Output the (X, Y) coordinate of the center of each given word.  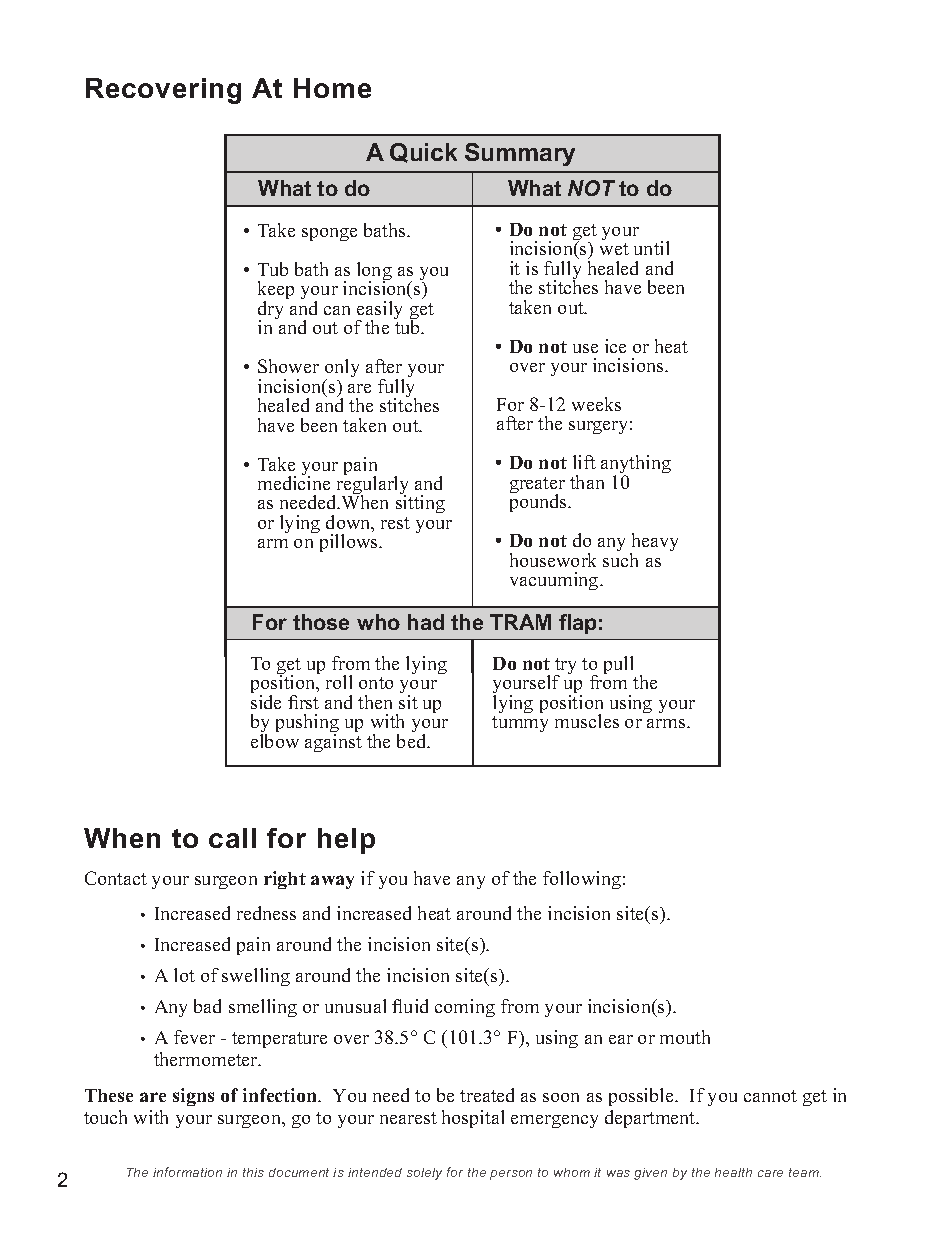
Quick (423, 153)
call (232, 838)
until (651, 248)
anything (636, 466)
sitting (420, 503)
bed (413, 741)
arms (667, 723)
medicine (294, 482)
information (187, 1172)
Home (332, 88)
